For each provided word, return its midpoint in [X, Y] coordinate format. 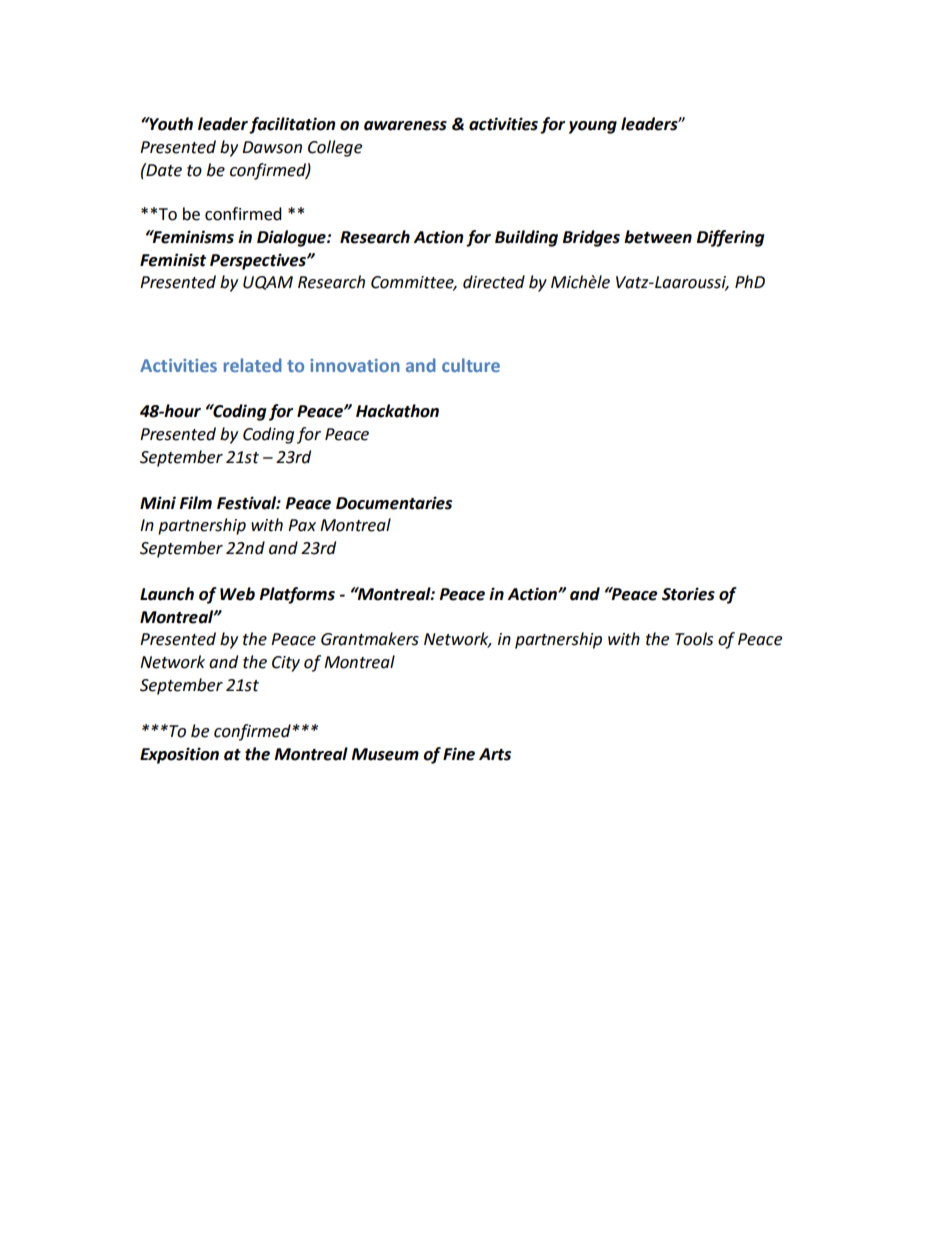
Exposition [179, 755]
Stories [688, 594]
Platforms [297, 595]
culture [471, 365]
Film [195, 502]
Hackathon [397, 411]
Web [237, 594]
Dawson [272, 147]
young [593, 127]
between [658, 237]
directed [494, 282]
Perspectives [259, 261]
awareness [405, 126]
